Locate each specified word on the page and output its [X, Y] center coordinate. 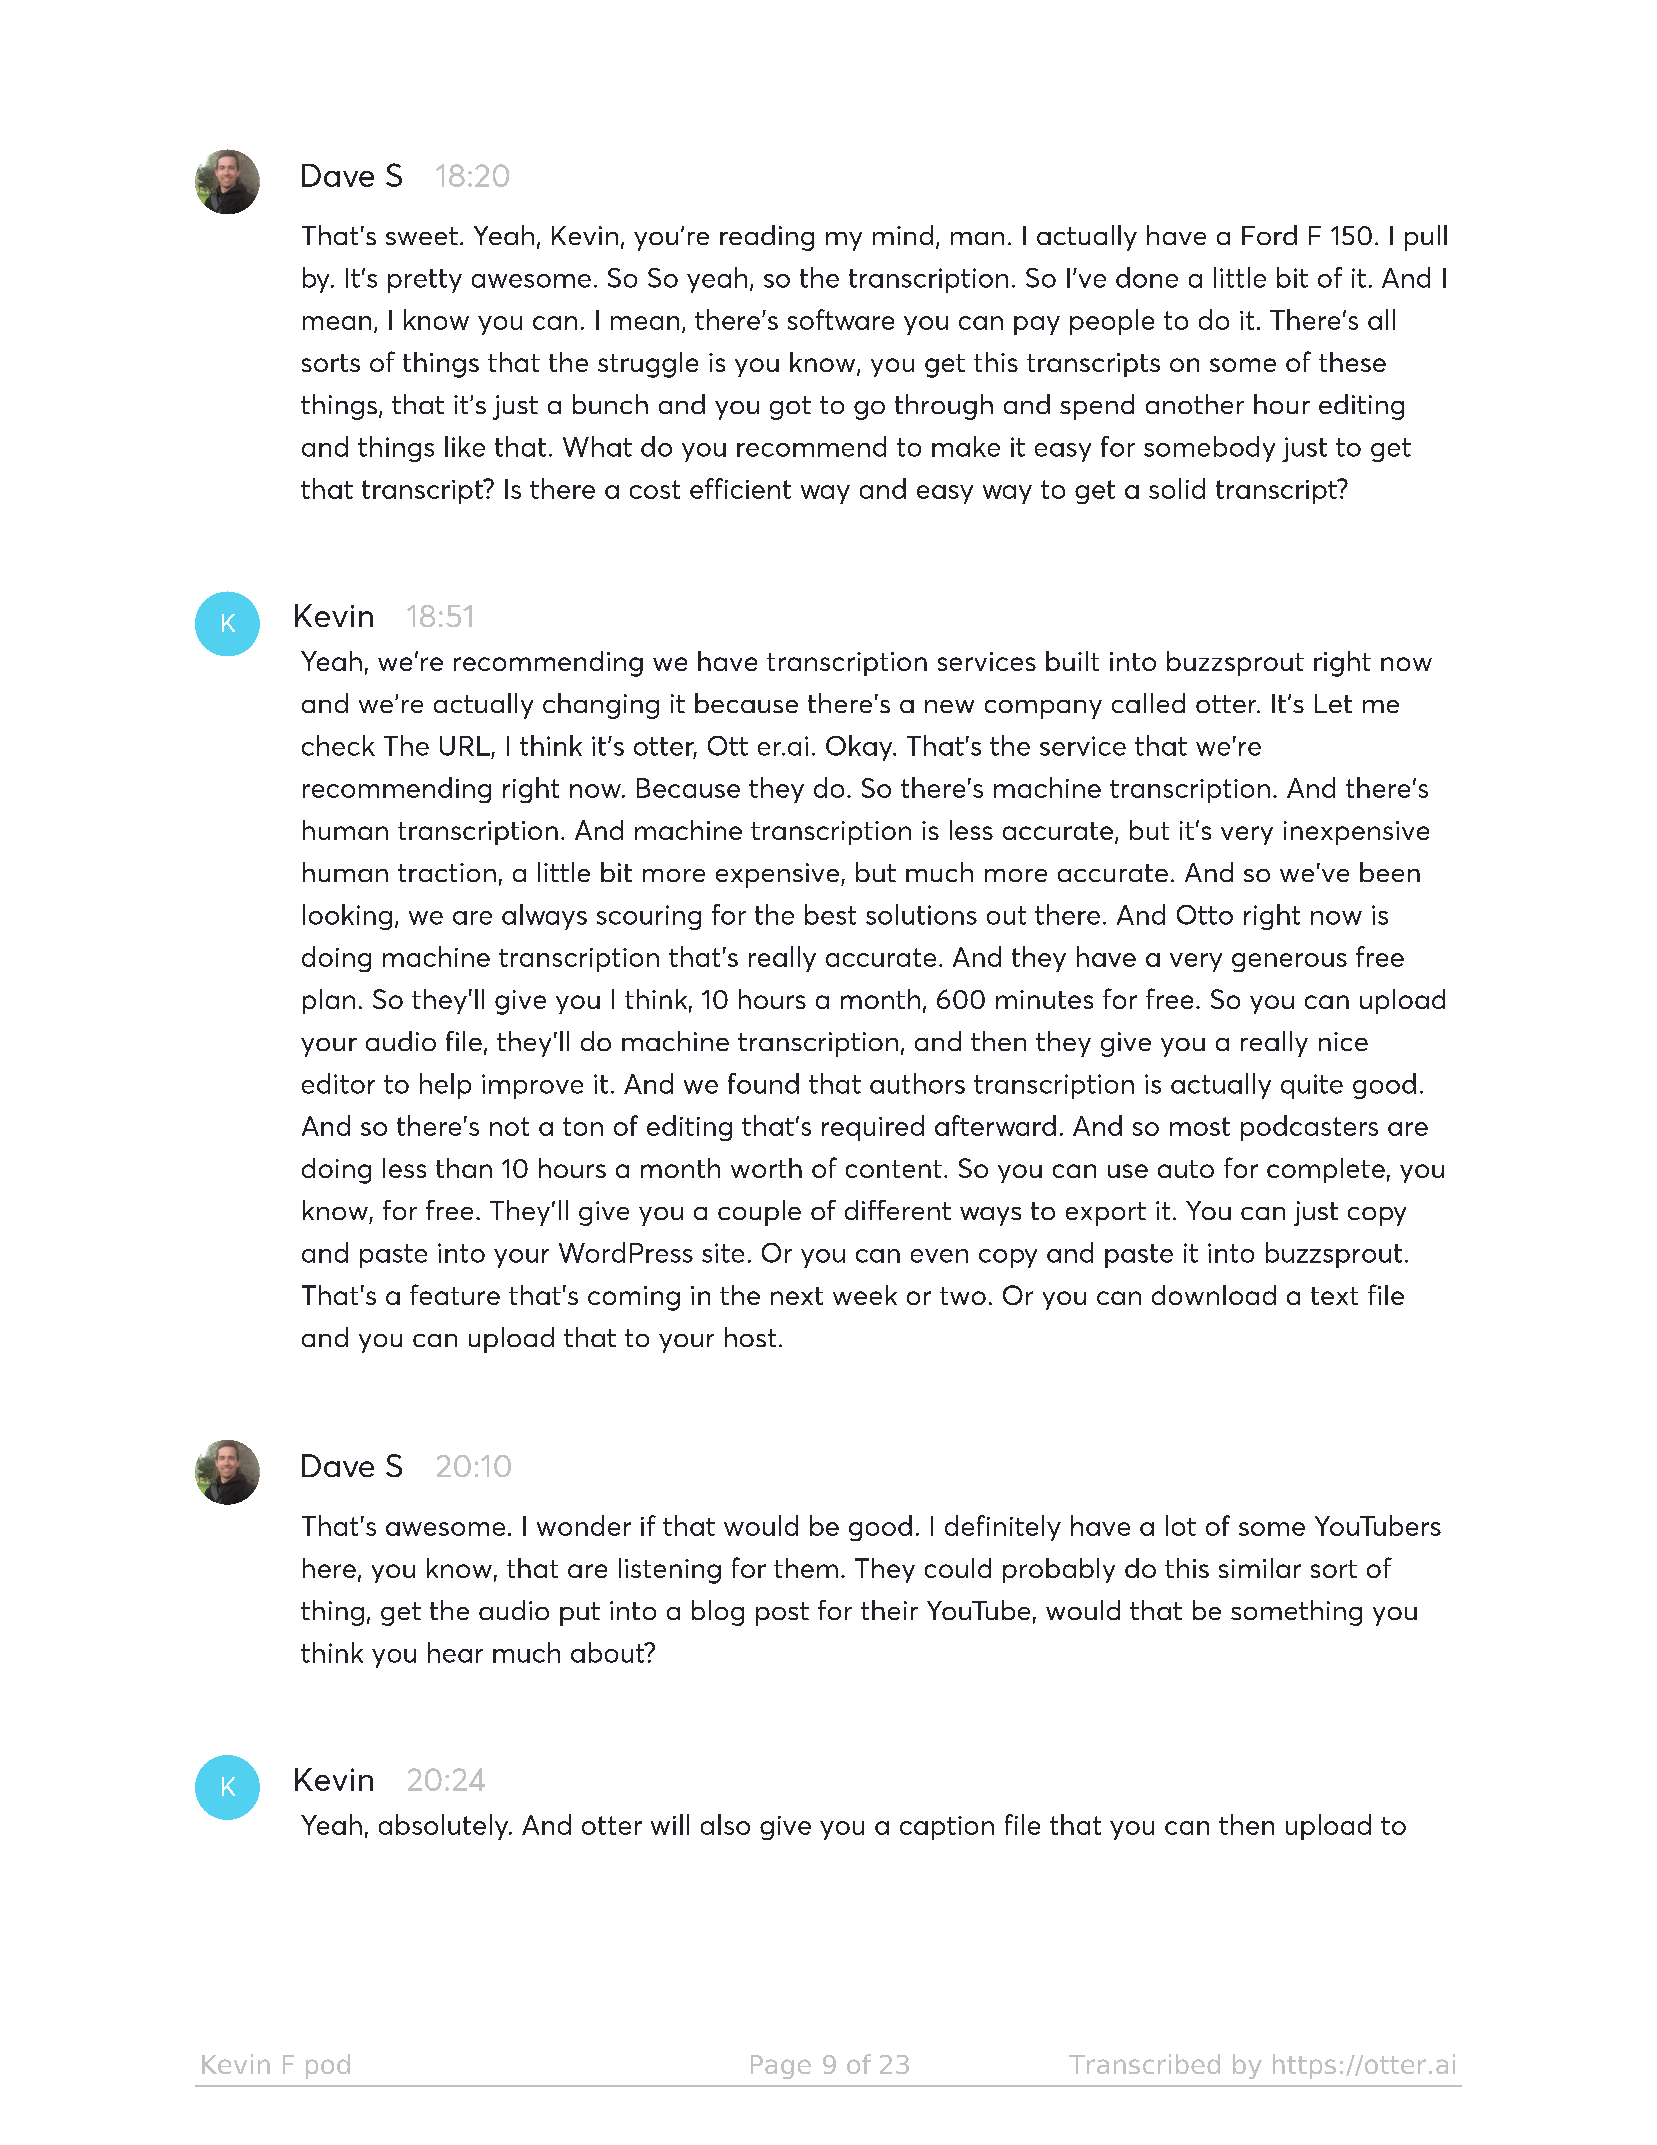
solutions [921, 914]
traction [447, 872]
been [1390, 872]
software [841, 319]
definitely [1003, 1528]
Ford [1269, 235]
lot [1181, 1525]
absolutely [444, 1827]
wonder [584, 1525]
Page [781, 2067]
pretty [425, 281]
